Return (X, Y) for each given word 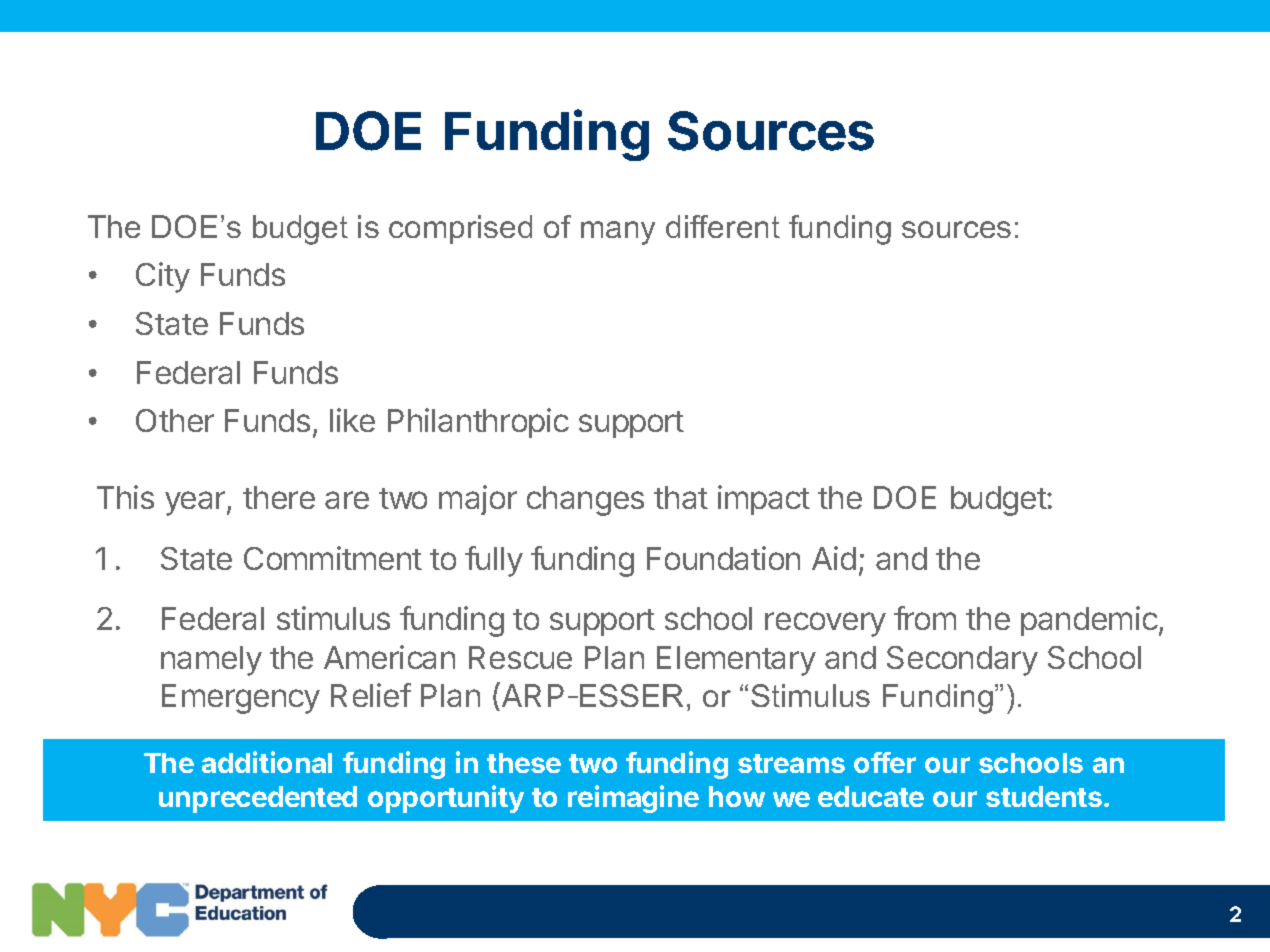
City (163, 277)
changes (585, 501)
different (723, 226)
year (196, 503)
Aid (834, 558)
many (618, 233)
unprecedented (258, 799)
